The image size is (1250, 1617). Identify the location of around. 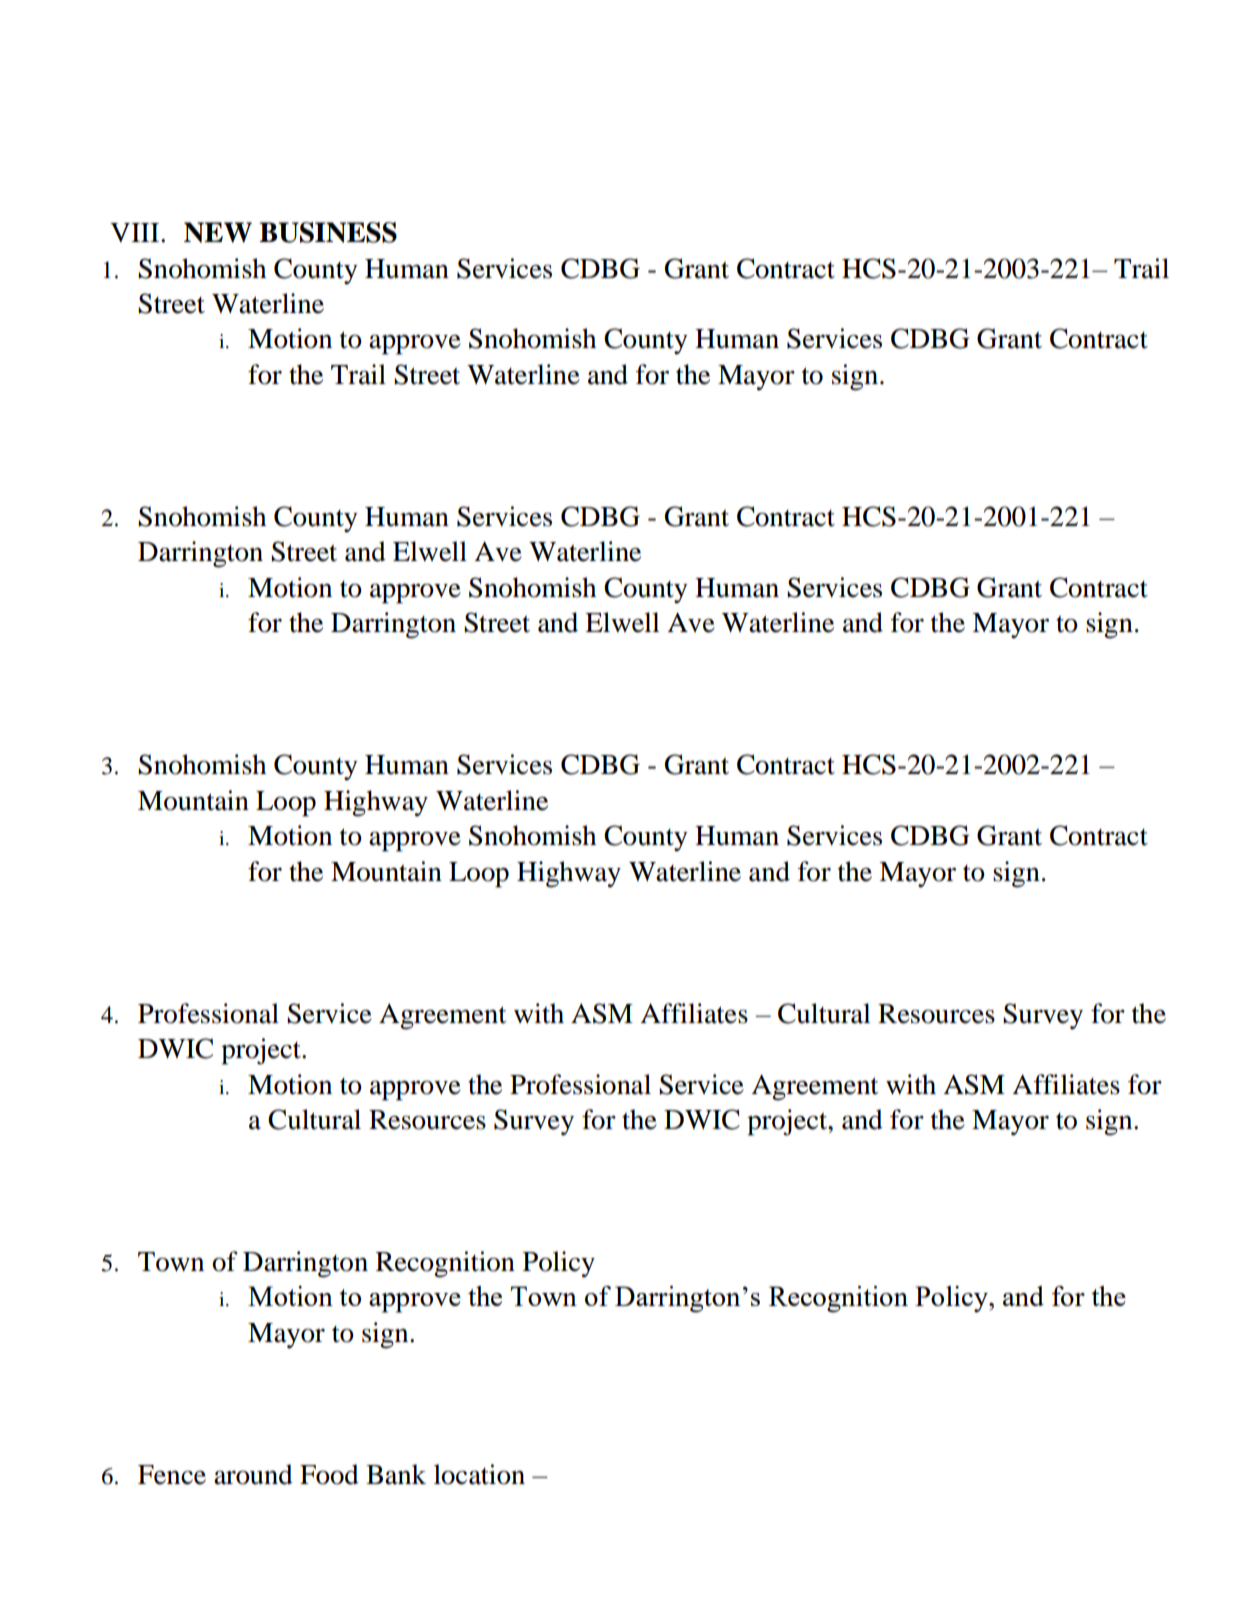
(253, 1474).
